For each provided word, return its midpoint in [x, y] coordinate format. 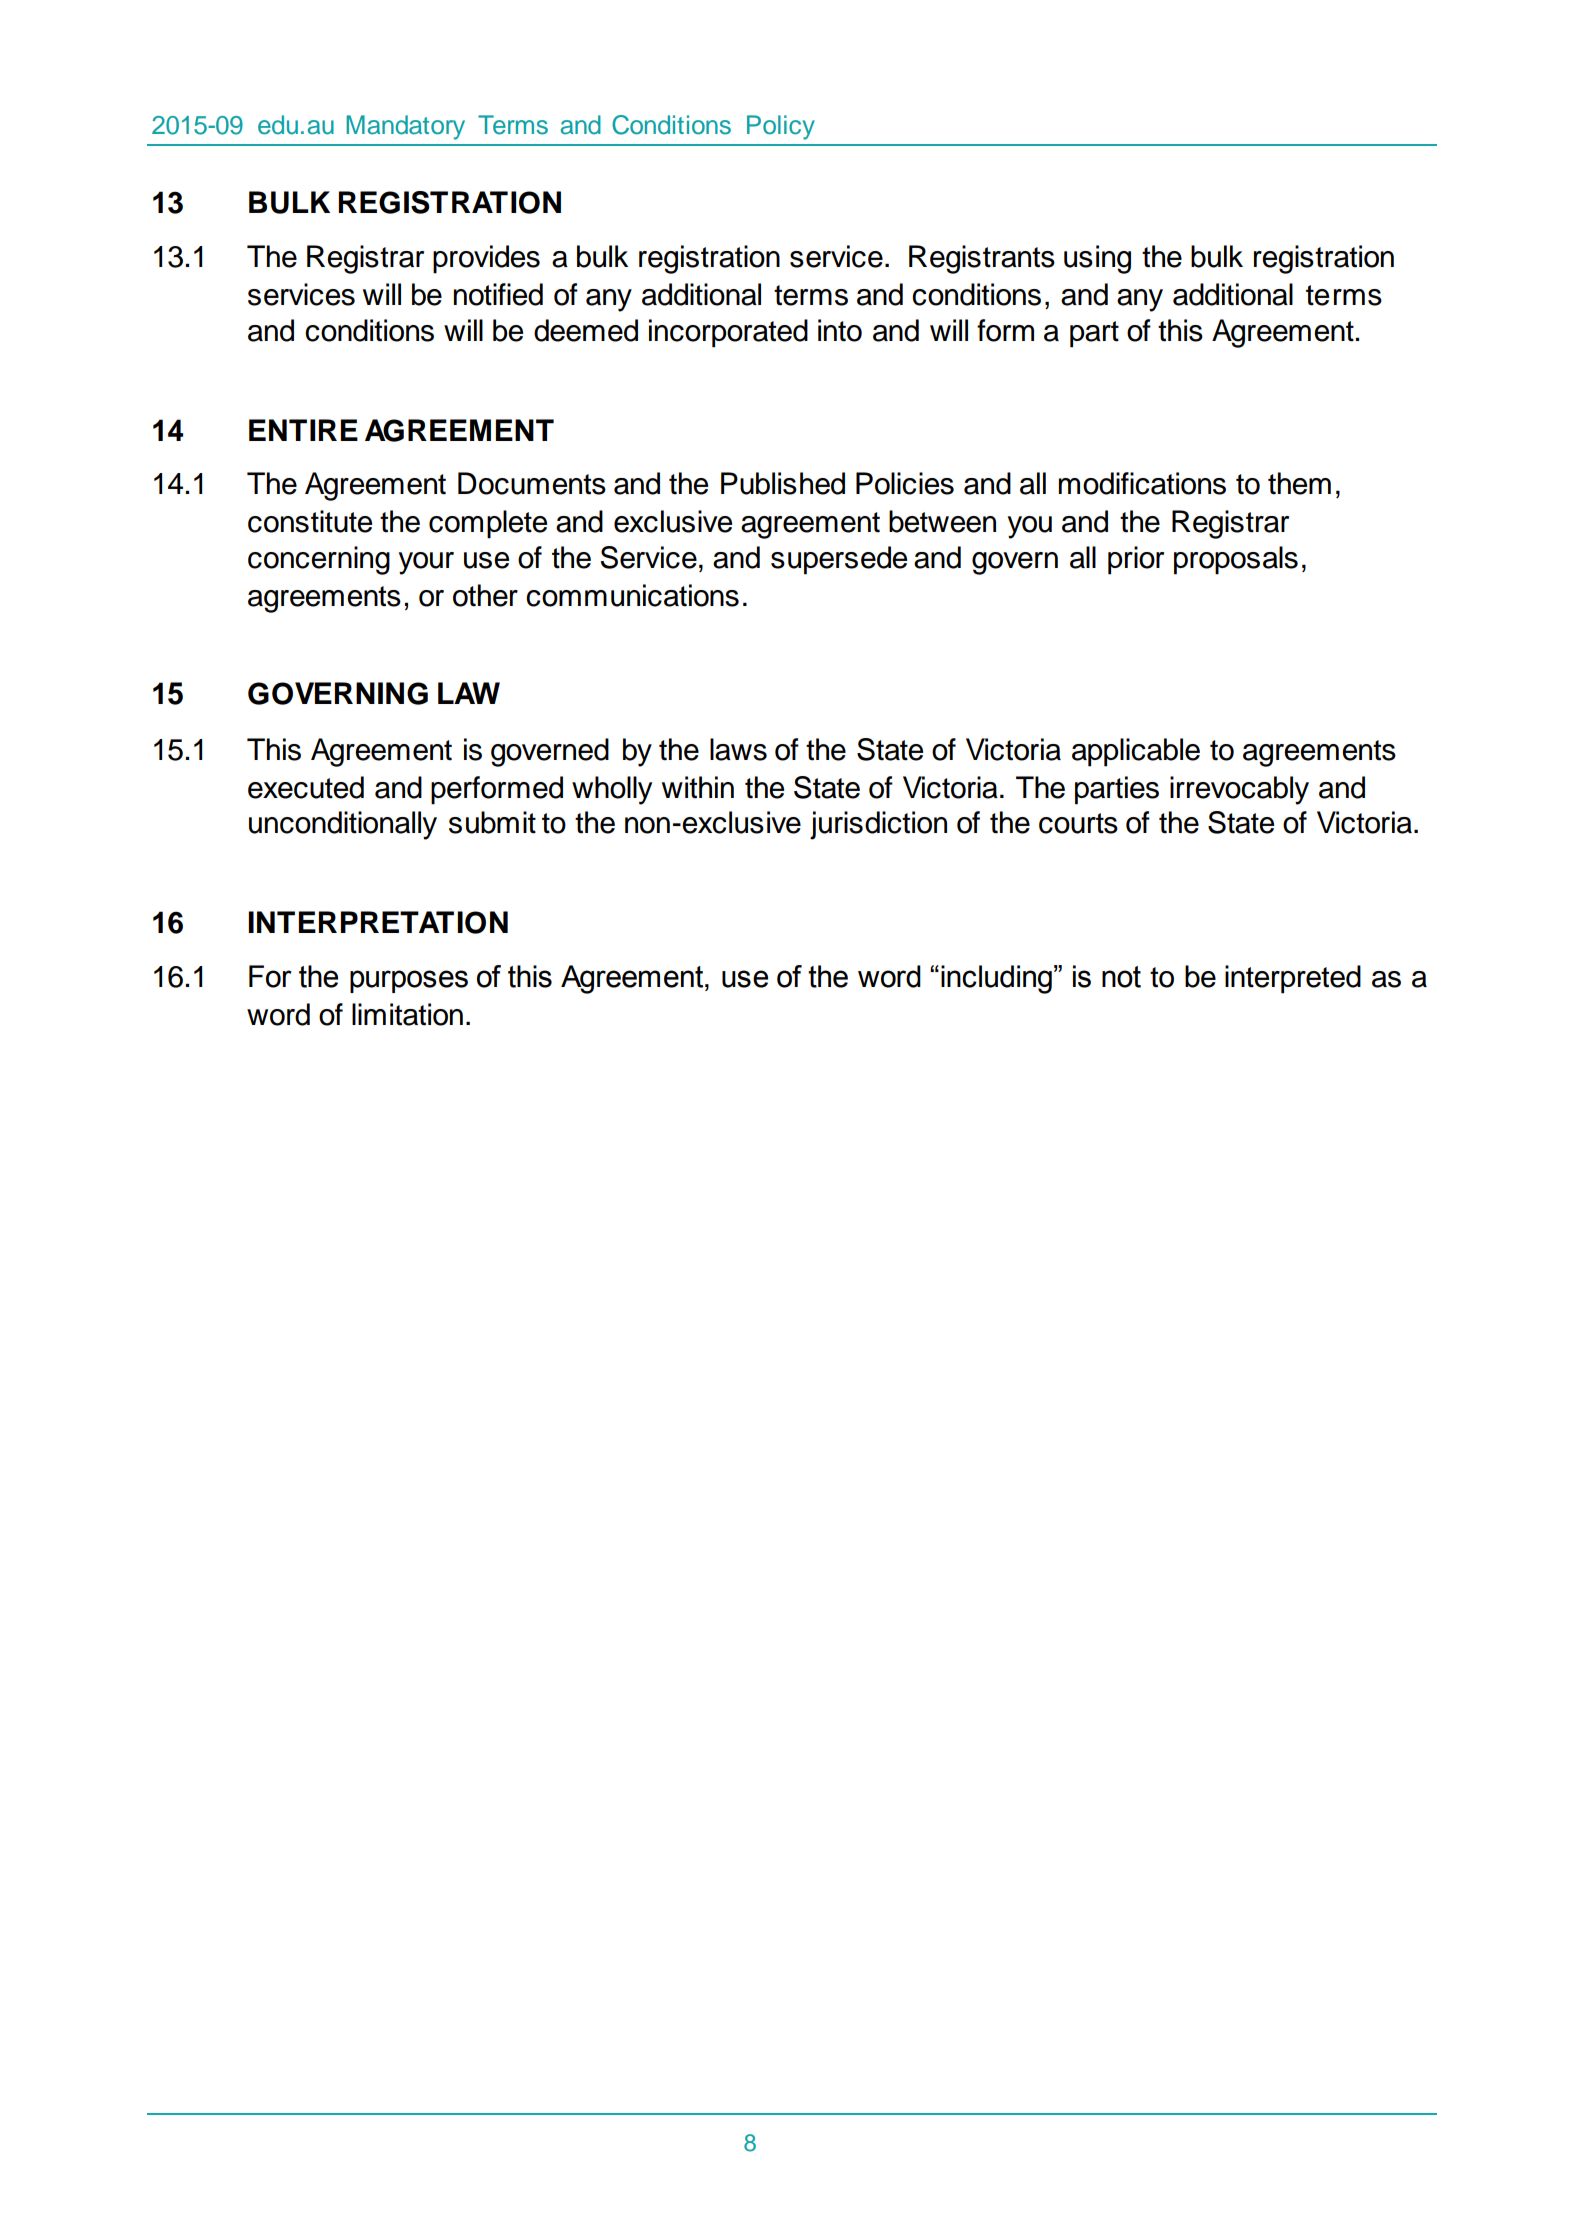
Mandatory [405, 127]
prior [1136, 560]
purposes [409, 981]
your [426, 563]
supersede [839, 560]
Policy [781, 127]
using [1097, 259]
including [996, 979]
